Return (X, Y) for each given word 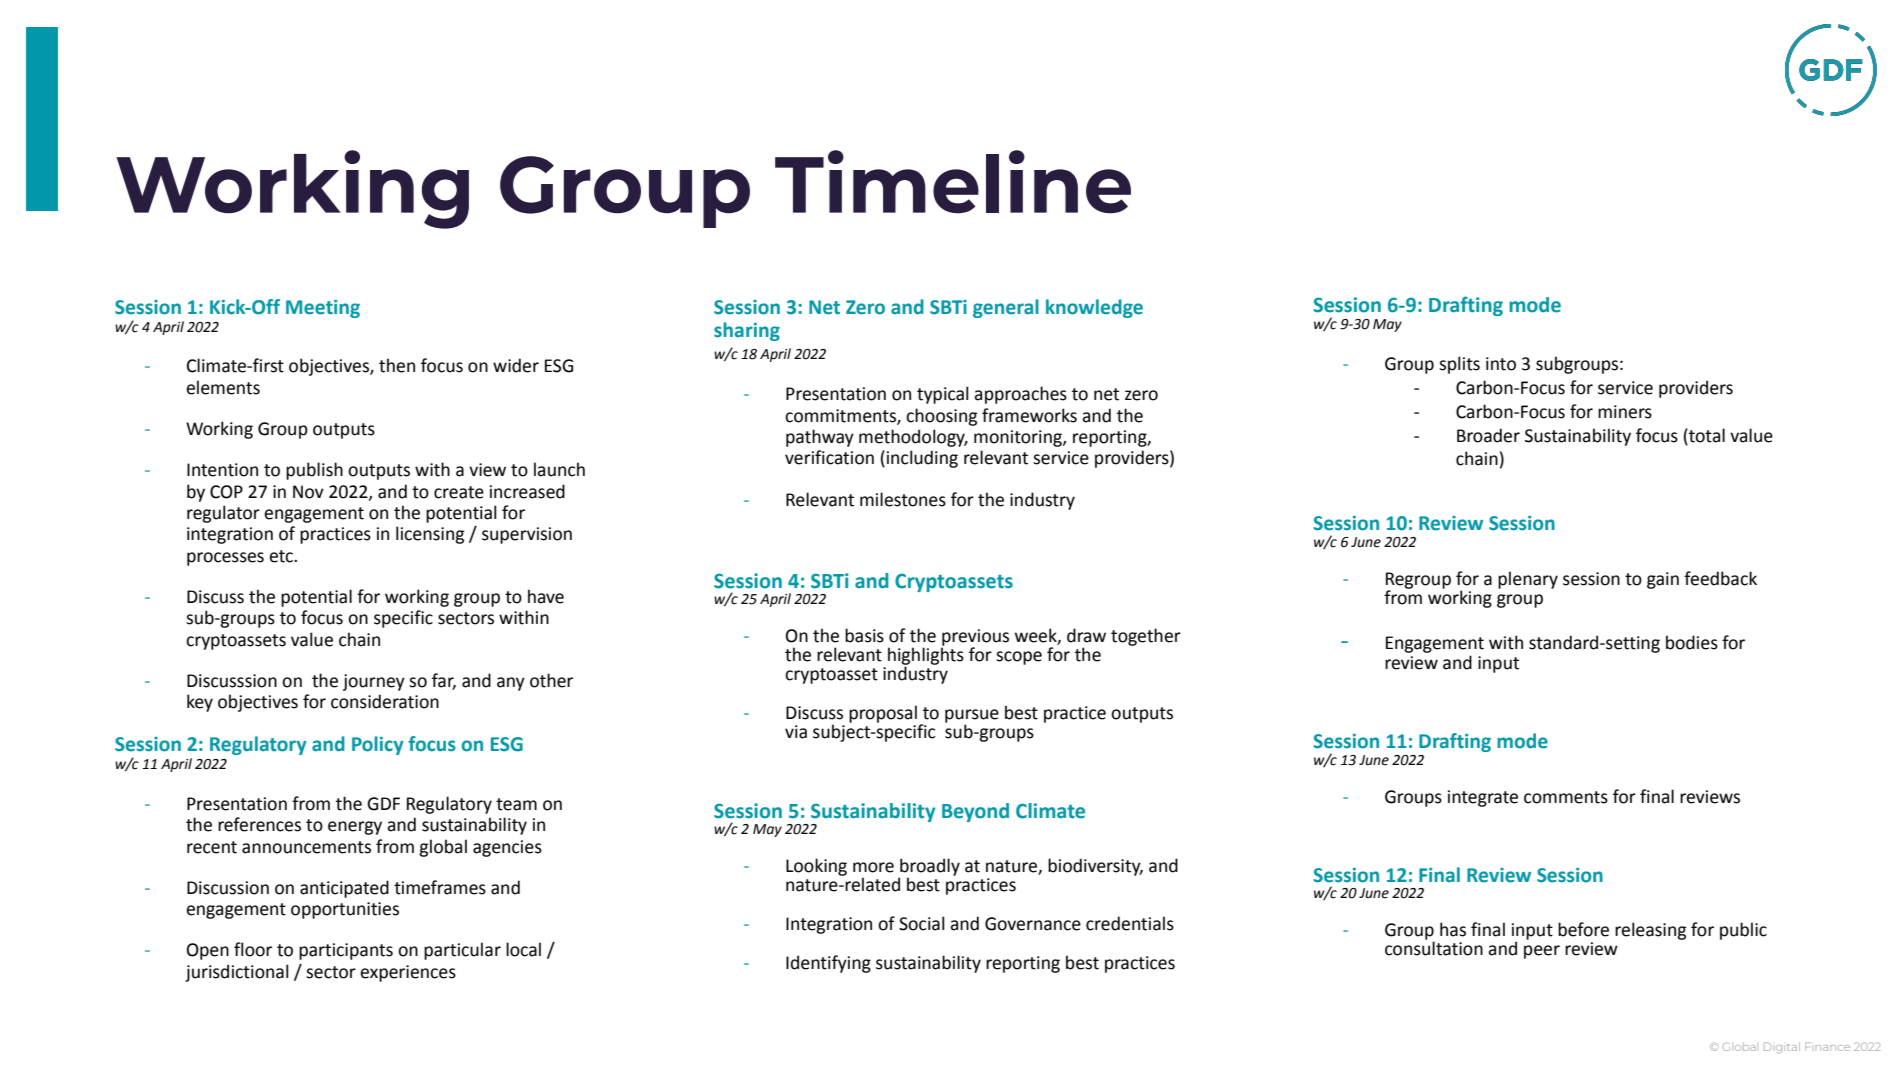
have (546, 596)
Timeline (953, 182)
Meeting (323, 309)
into (1501, 364)
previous (975, 638)
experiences (408, 973)
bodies (1692, 642)
